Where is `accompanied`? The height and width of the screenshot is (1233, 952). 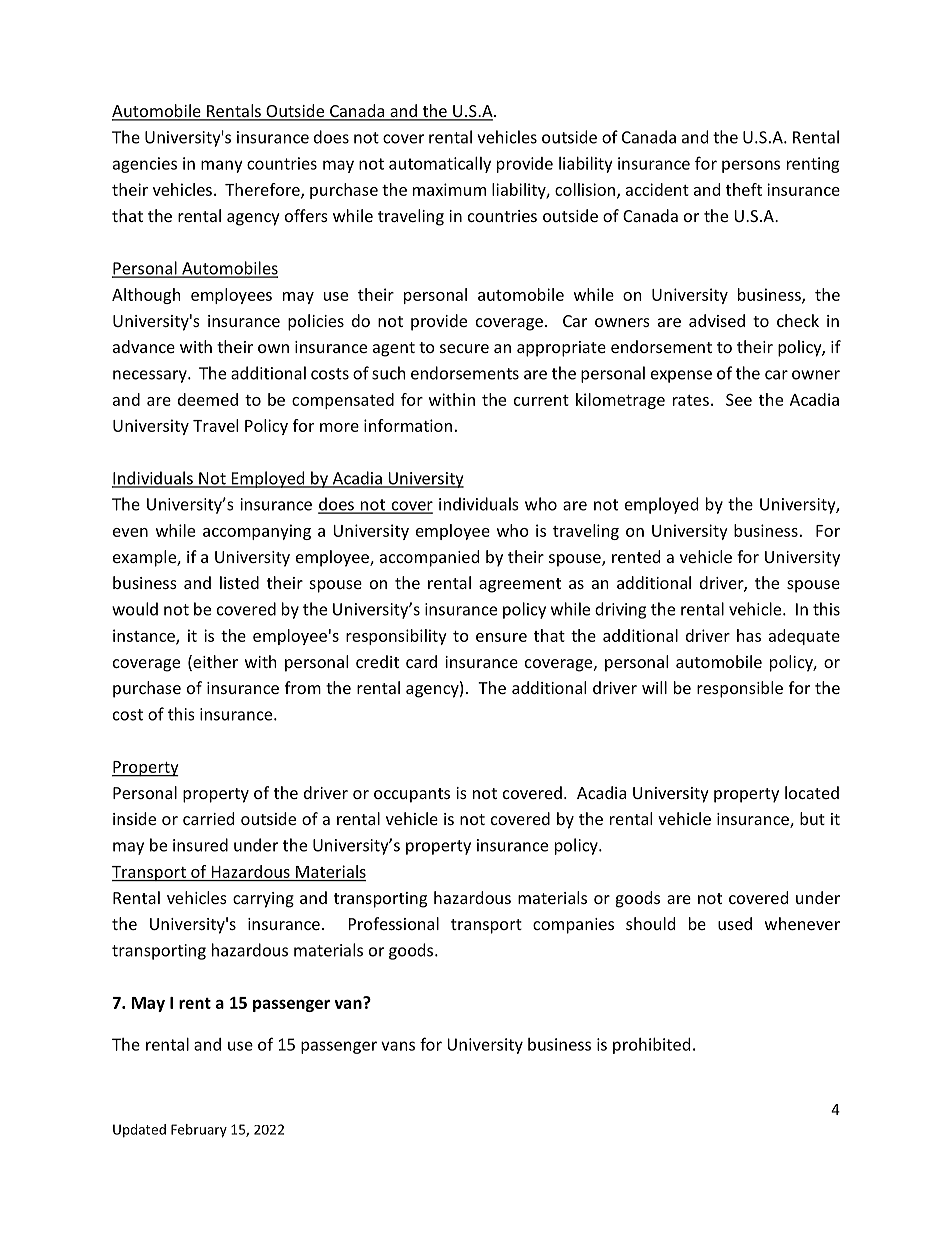
accompanied is located at coordinates (429, 558).
